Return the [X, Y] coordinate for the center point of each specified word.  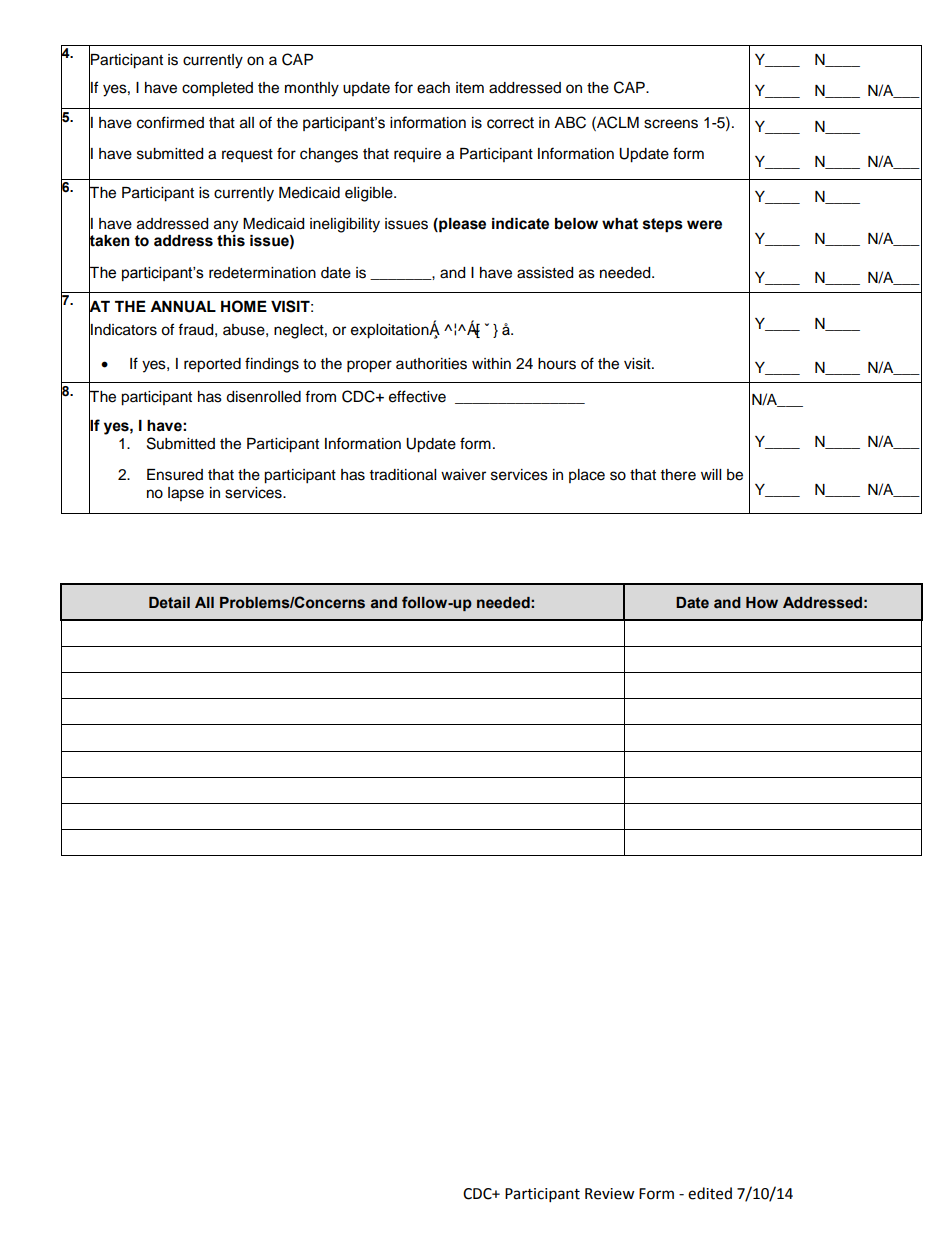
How [762, 603]
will [711, 474]
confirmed [170, 122]
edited [710, 1193]
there [678, 475]
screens [671, 124]
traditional [403, 475]
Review [610, 1194]
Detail [169, 603]
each [433, 88]
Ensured [175, 475]
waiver [463, 475]
